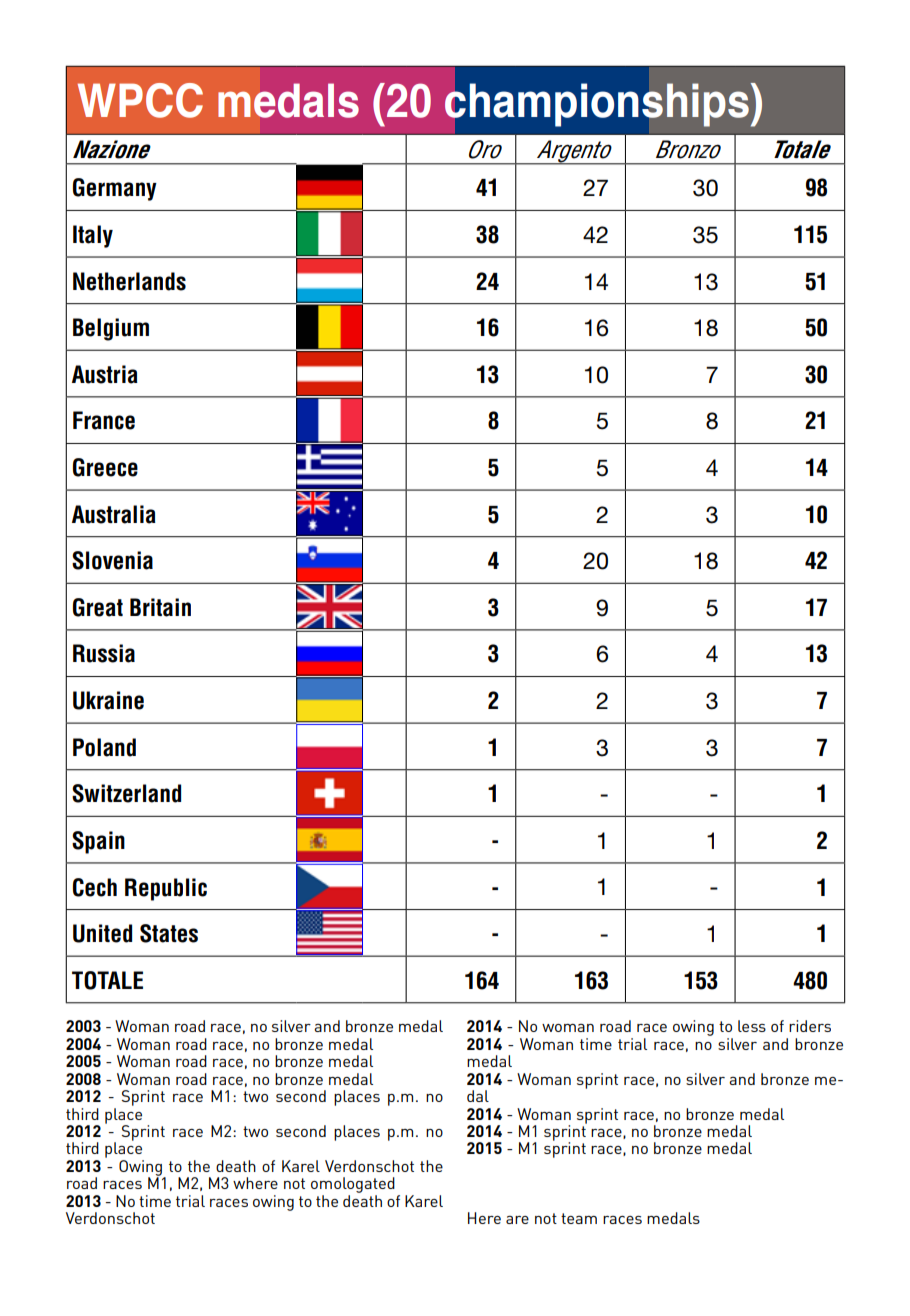  Describe the element at coordinates (115, 189) in the document. I see `Germany` at that location.
